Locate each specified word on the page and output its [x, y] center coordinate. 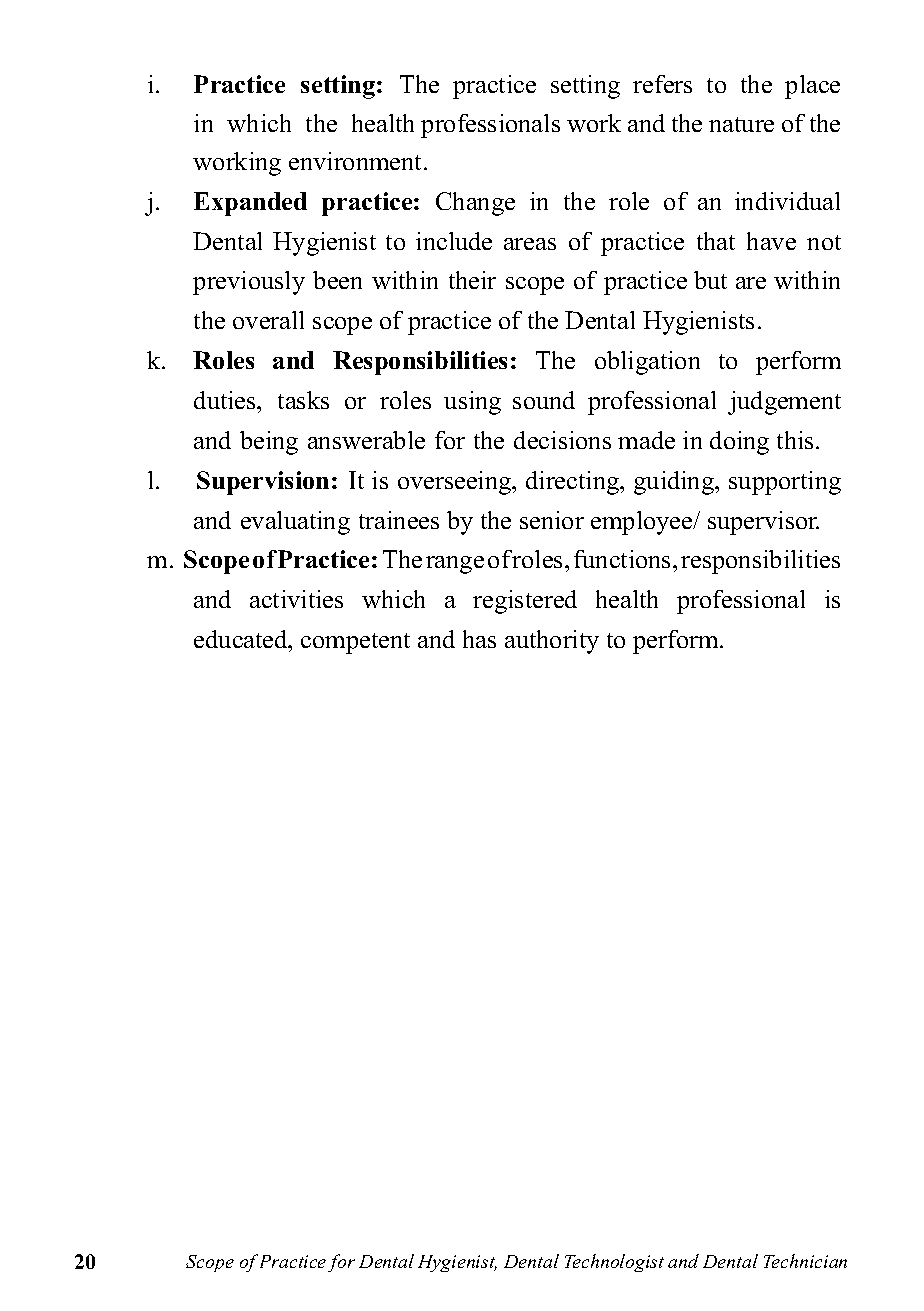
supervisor [763, 523]
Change [475, 204]
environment [357, 161]
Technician [805, 1261]
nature [741, 124]
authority [552, 642]
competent [355, 643]
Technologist [614, 1263]
